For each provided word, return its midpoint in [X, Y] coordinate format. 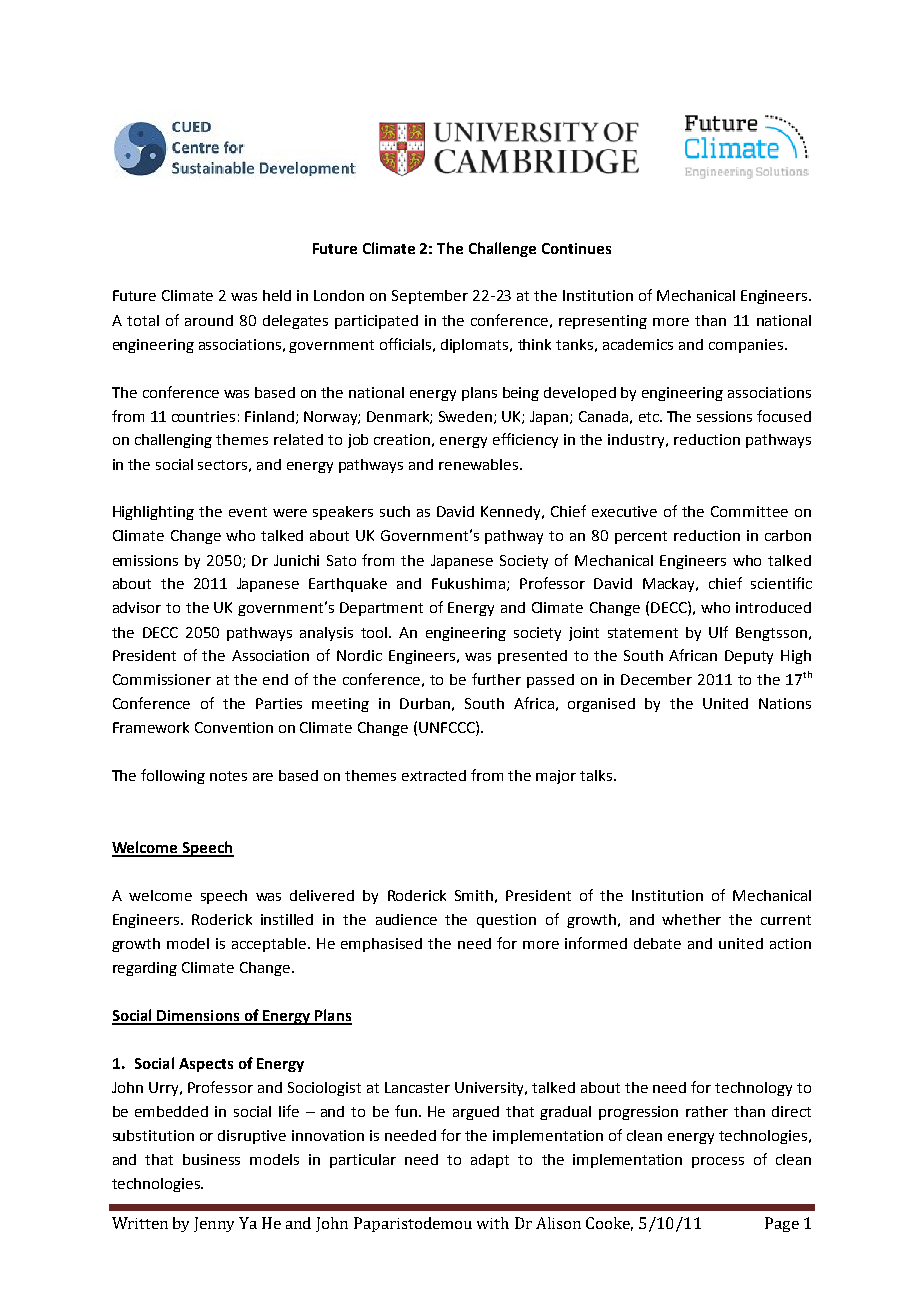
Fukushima [470, 584]
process [718, 1162]
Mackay [670, 585]
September [430, 297]
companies [746, 346]
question [506, 921]
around [209, 320]
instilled [287, 919]
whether [691, 919]
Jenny [214, 1224]
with [493, 1223]
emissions [145, 560]
